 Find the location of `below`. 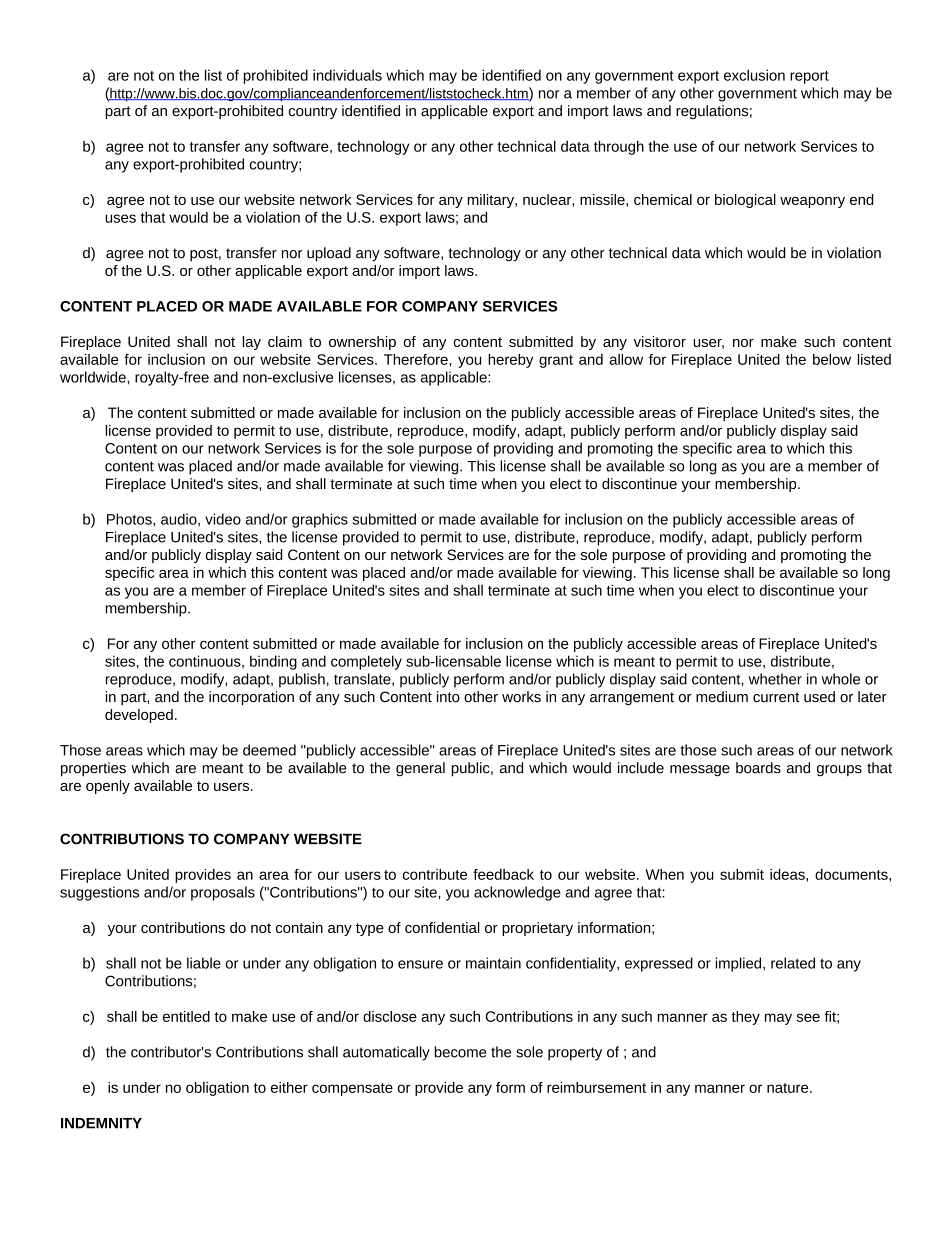

below is located at coordinates (832, 359).
